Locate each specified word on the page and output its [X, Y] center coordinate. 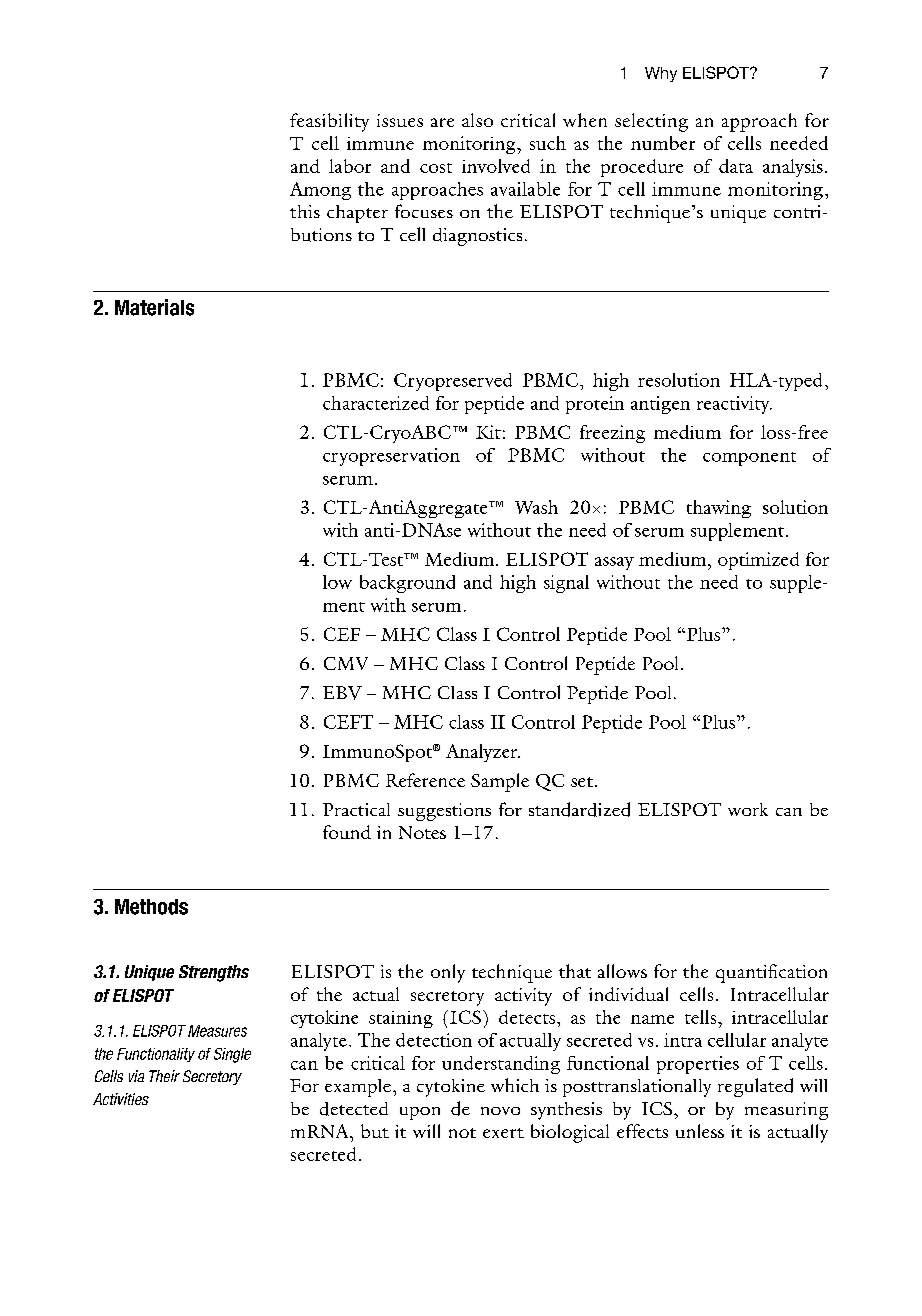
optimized [758, 561]
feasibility [329, 122]
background [407, 584]
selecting [651, 122]
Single [232, 1055]
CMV [346, 663]
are [442, 122]
